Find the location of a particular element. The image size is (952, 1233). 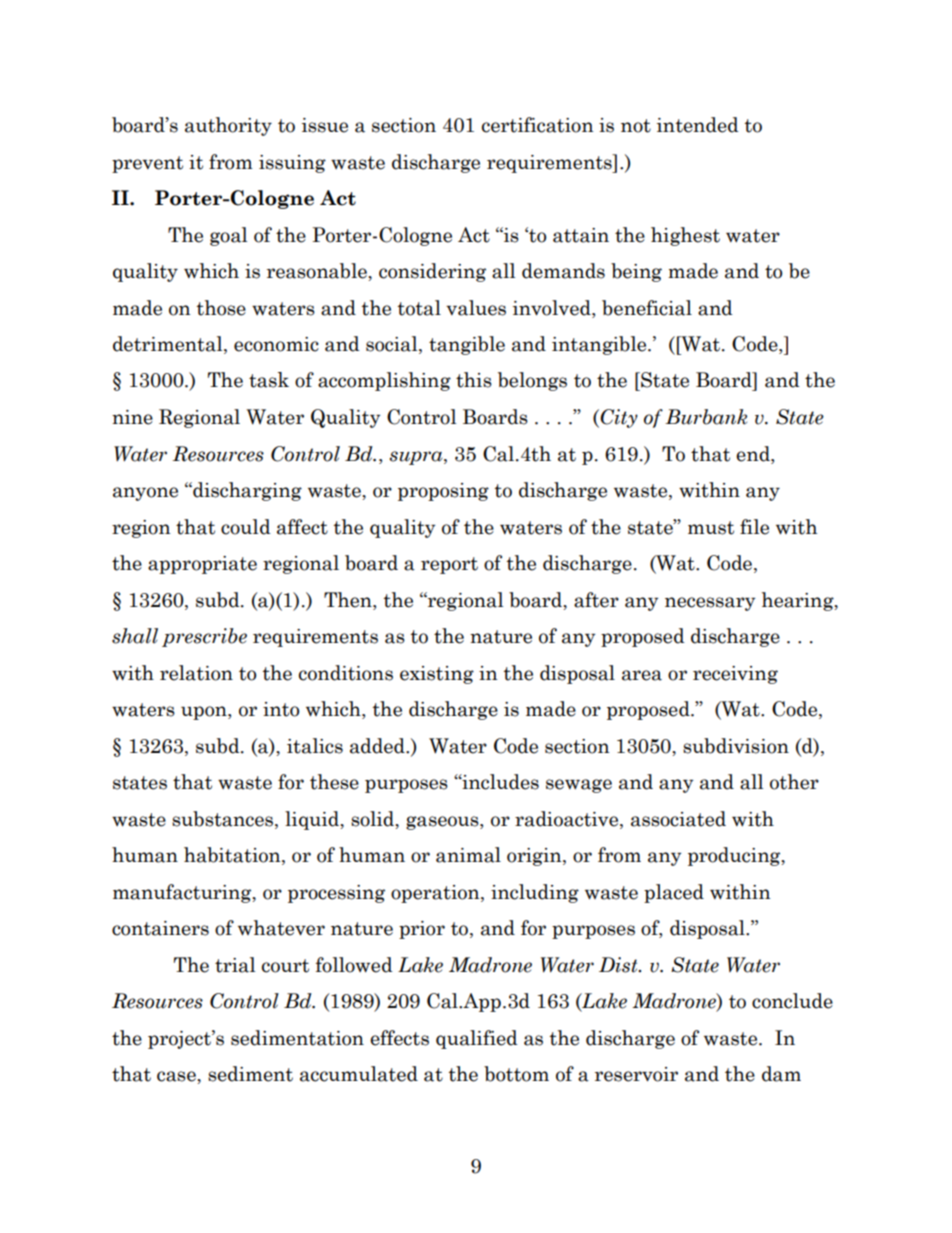

substances is located at coordinates (224, 819).
